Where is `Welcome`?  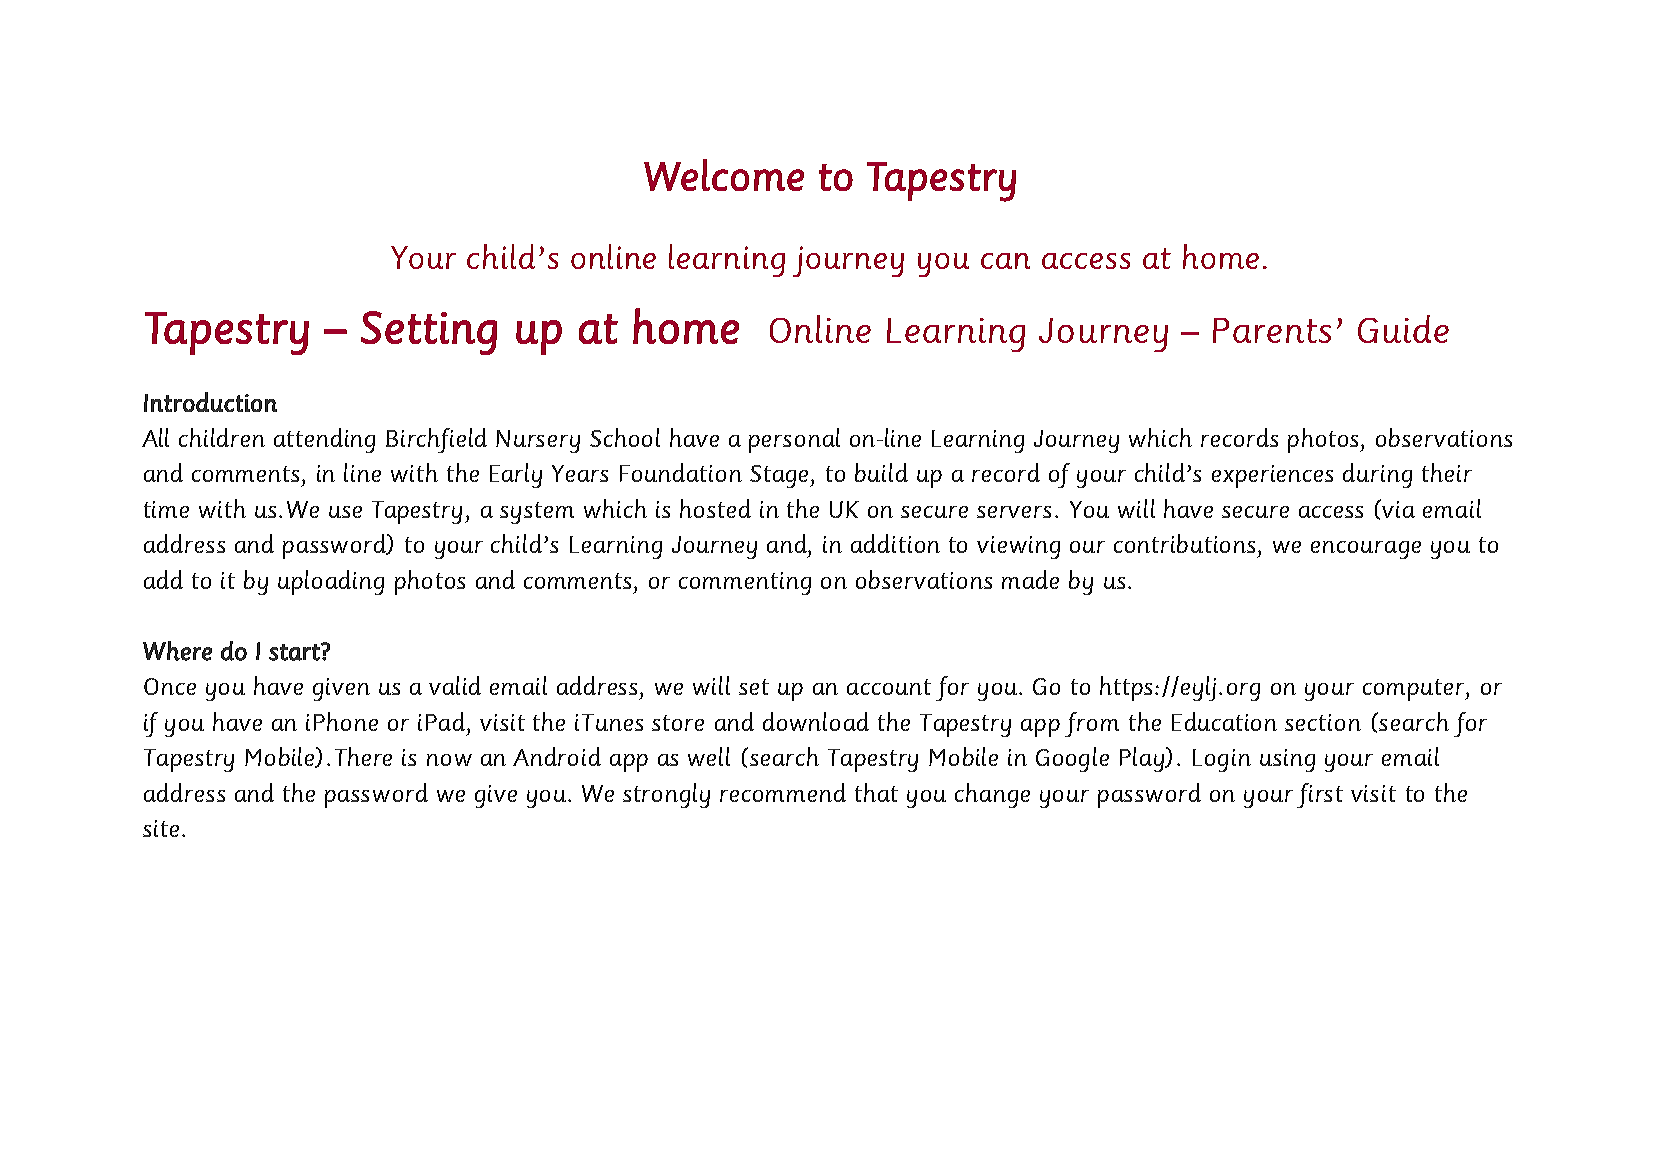
Welcome is located at coordinates (724, 175).
